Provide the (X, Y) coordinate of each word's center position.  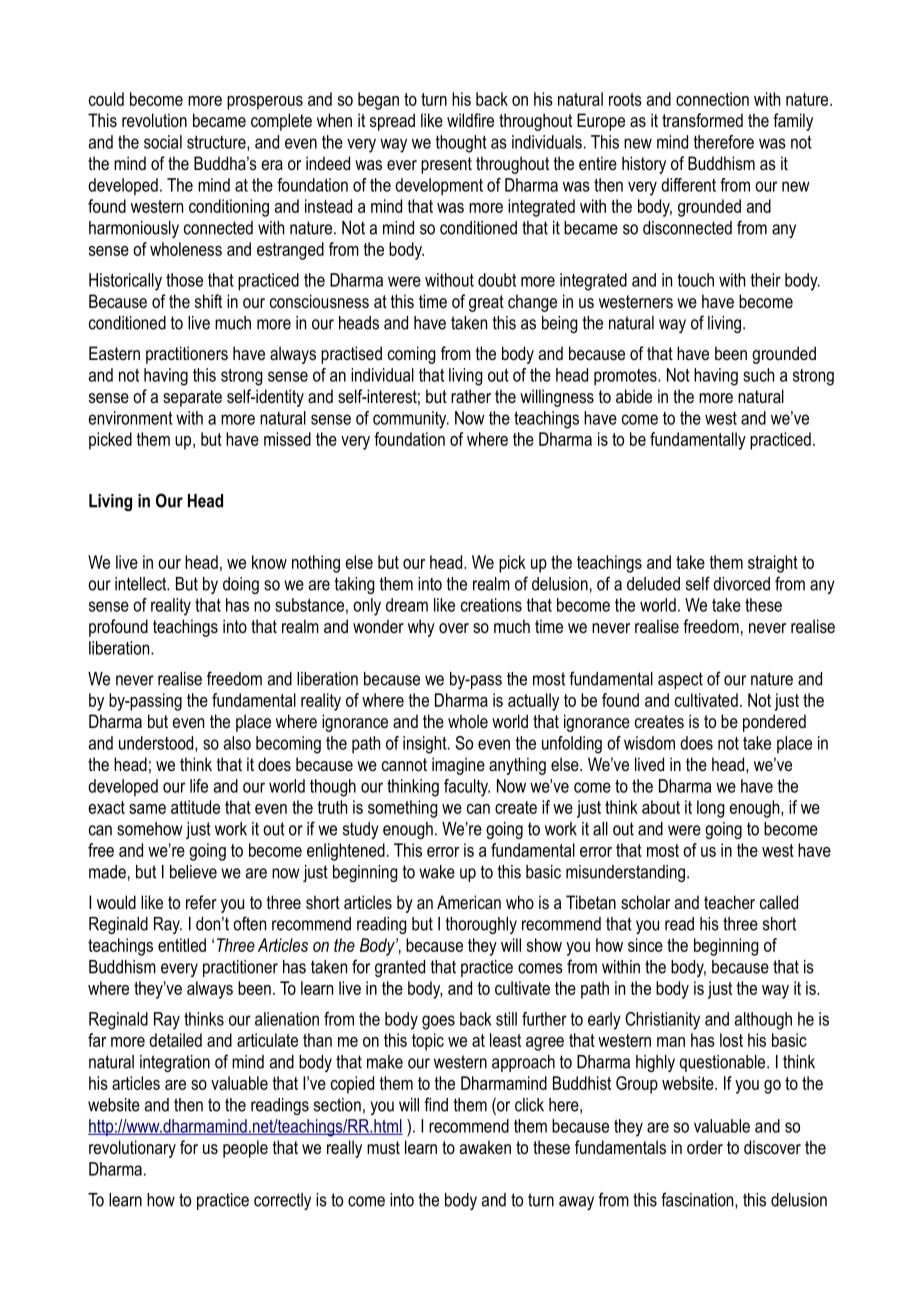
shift (208, 301)
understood (157, 744)
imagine (458, 766)
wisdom (649, 743)
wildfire (470, 120)
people (245, 1149)
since (645, 945)
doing (241, 585)
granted (400, 968)
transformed (702, 120)
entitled (182, 945)
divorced (741, 584)
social (163, 142)
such (758, 375)
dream (407, 605)
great (486, 303)
